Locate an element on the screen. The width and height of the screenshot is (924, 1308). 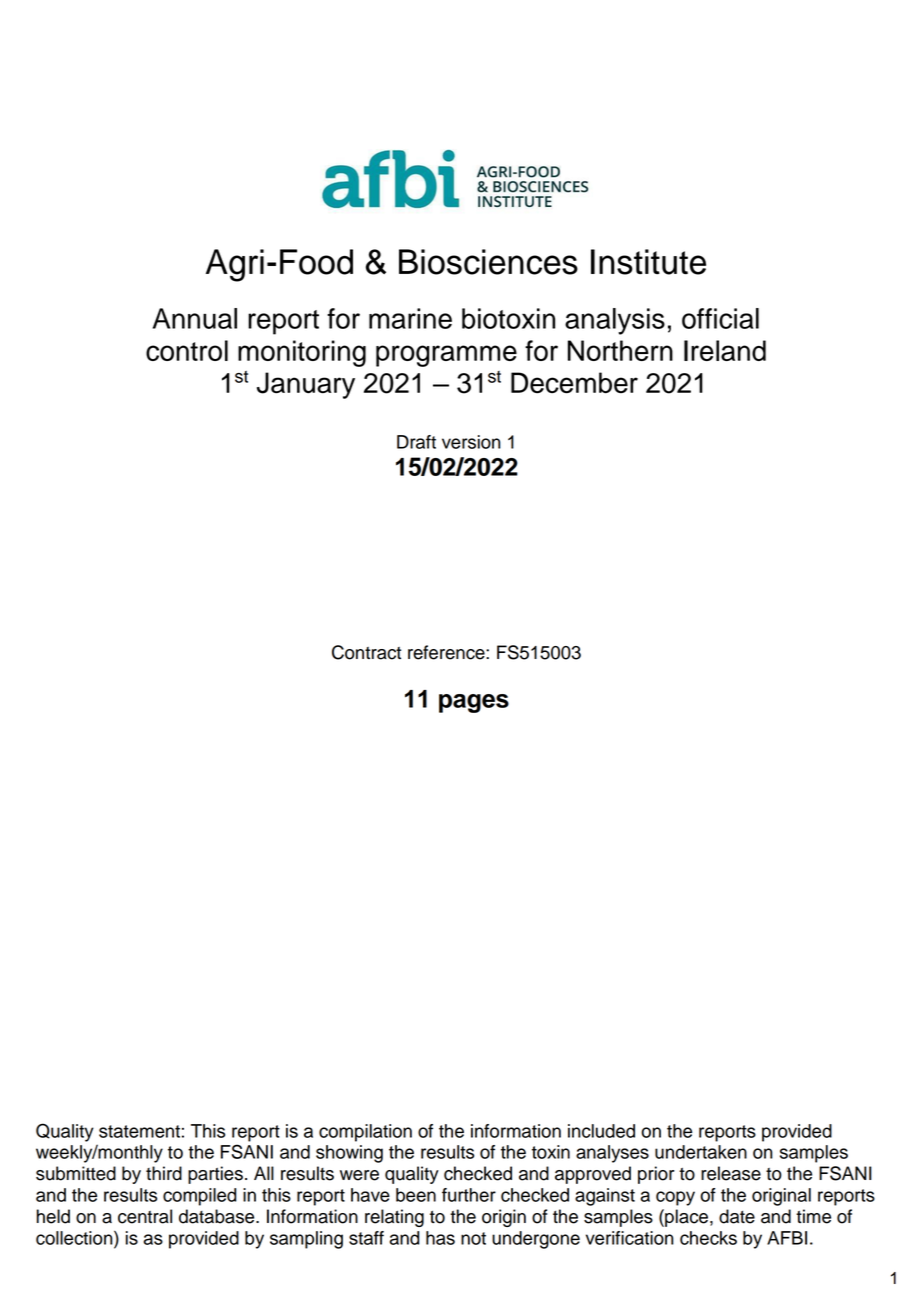
included is located at coordinates (601, 1131).
